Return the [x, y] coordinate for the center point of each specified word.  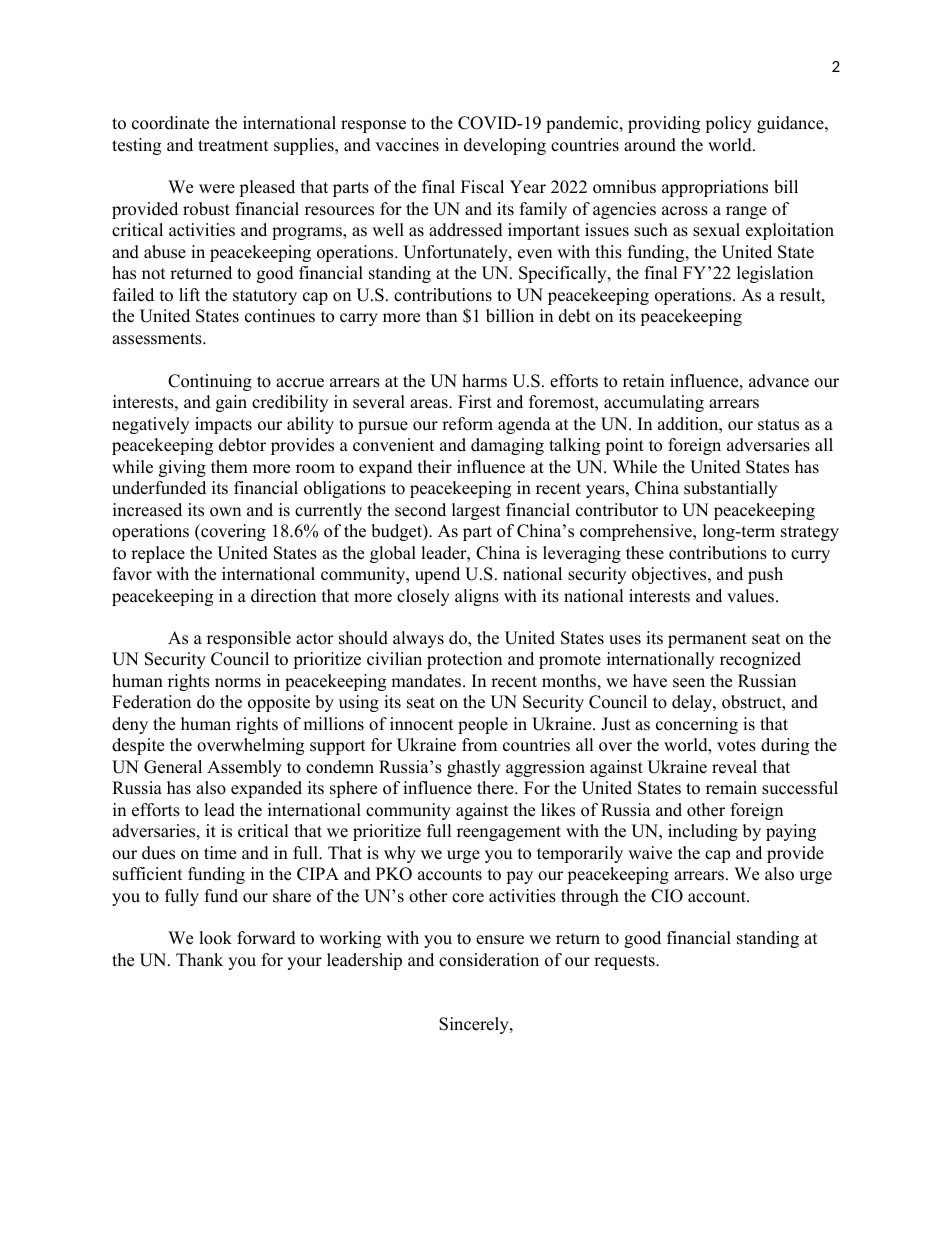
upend [437, 575]
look [215, 938]
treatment [233, 146]
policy [728, 124]
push [765, 575]
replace [158, 554]
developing [505, 146]
